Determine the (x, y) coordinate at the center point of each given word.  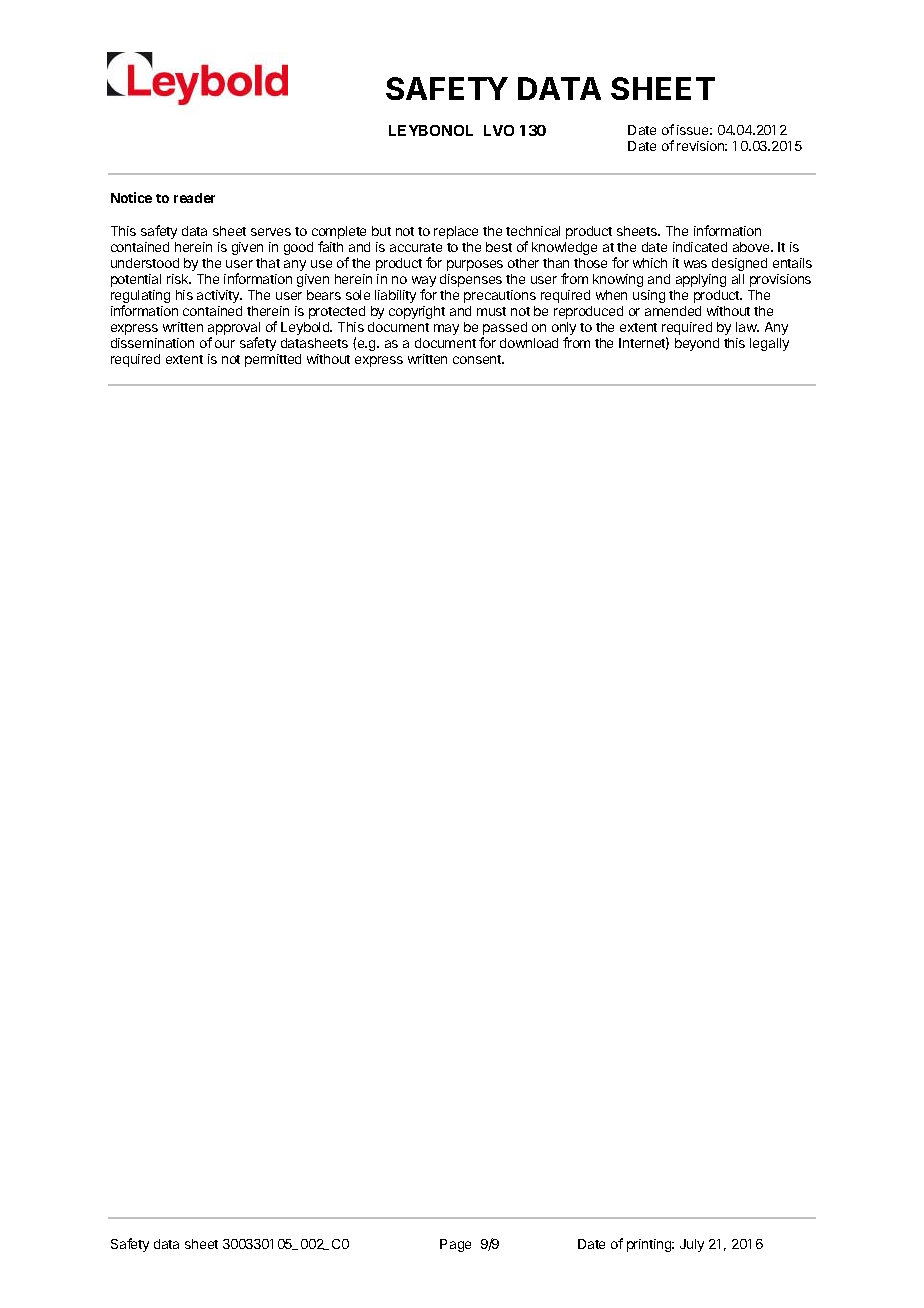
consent (478, 359)
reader (194, 198)
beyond (697, 344)
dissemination (152, 343)
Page (455, 1245)
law (747, 327)
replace (456, 232)
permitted (273, 360)
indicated (700, 247)
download (529, 343)
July (692, 1245)
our (225, 344)
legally (769, 344)
